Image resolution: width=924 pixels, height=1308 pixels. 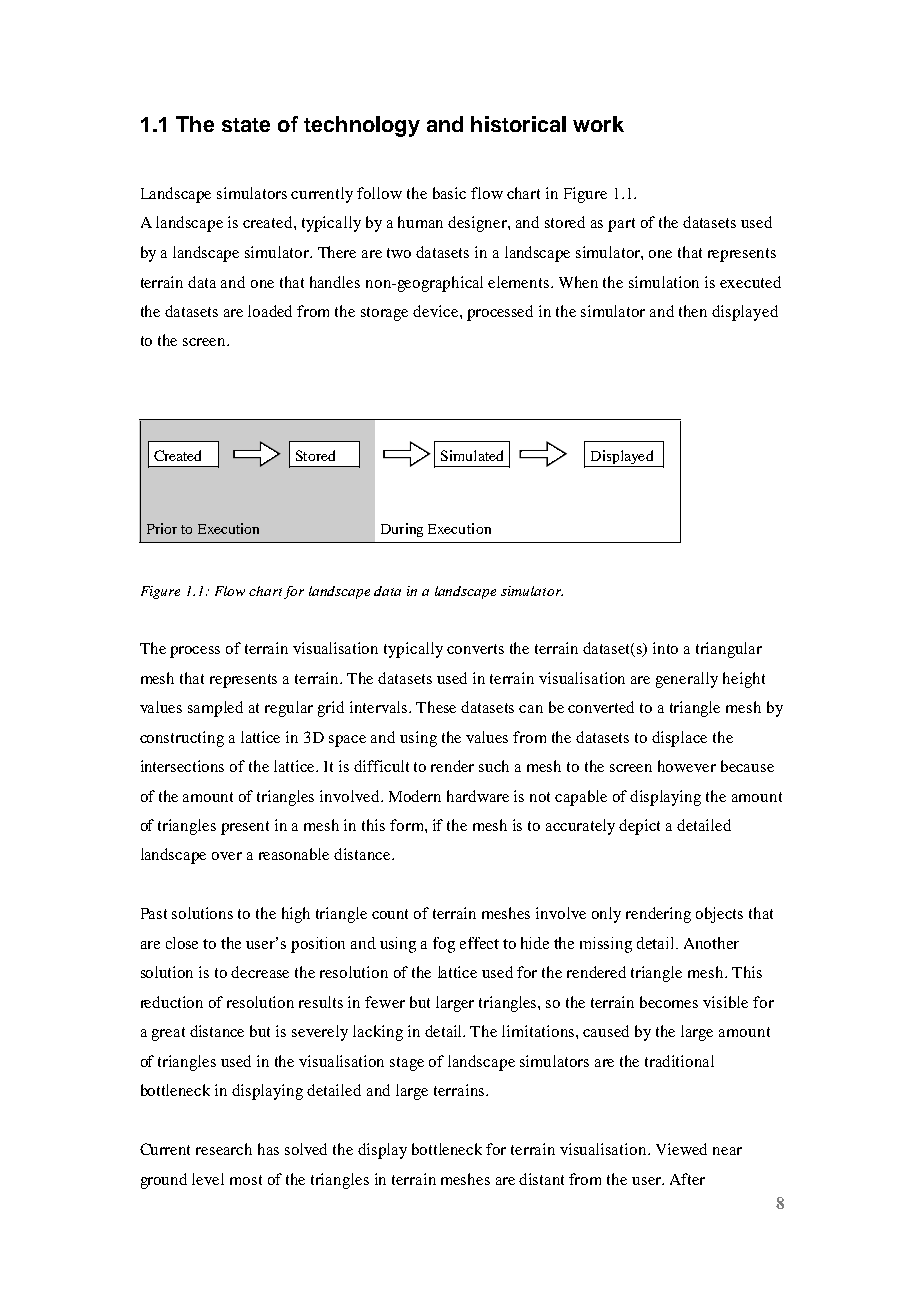 What do you see at coordinates (449, 193) in the screenshot?
I see `basic` at bounding box center [449, 193].
